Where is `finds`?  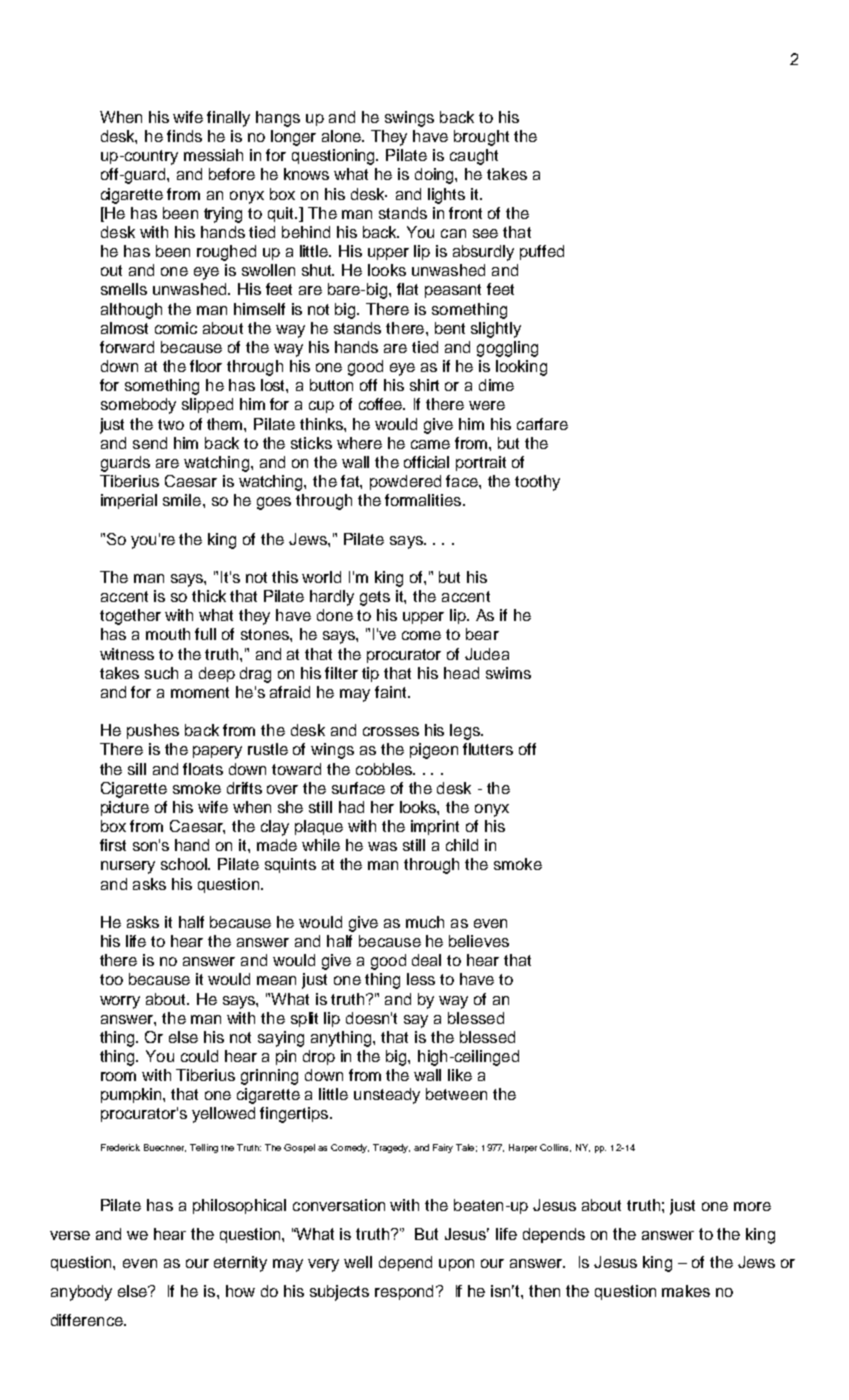
finds is located at coordinates (184, 136).
